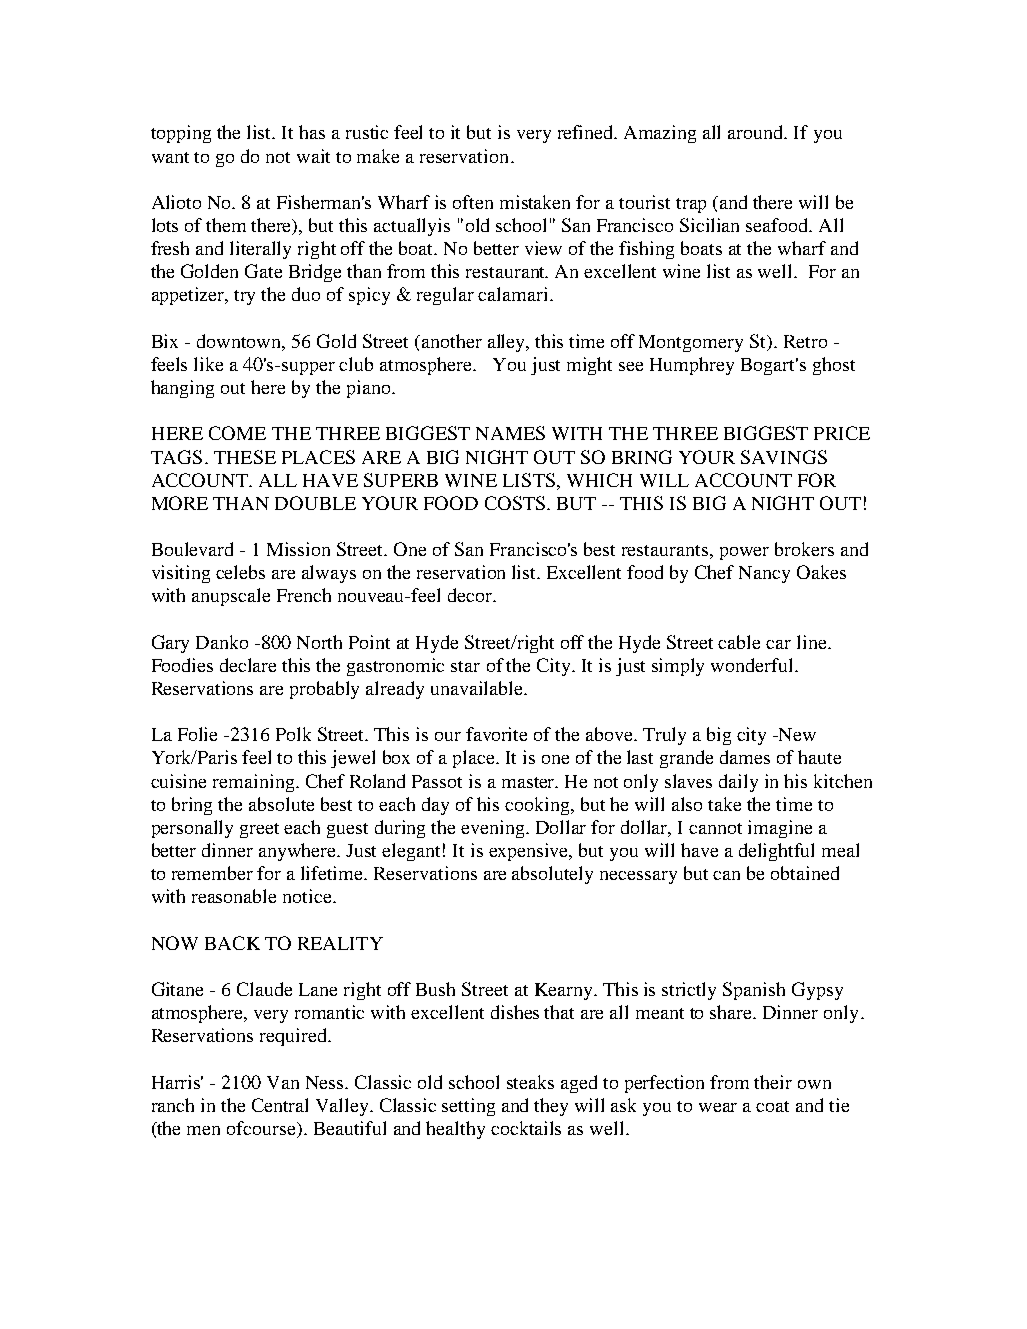 The width and height of the screenshot is (1027, 1329). Describe the element at coordinates (778, 644) in the screenshot. I see `car` at that location.
